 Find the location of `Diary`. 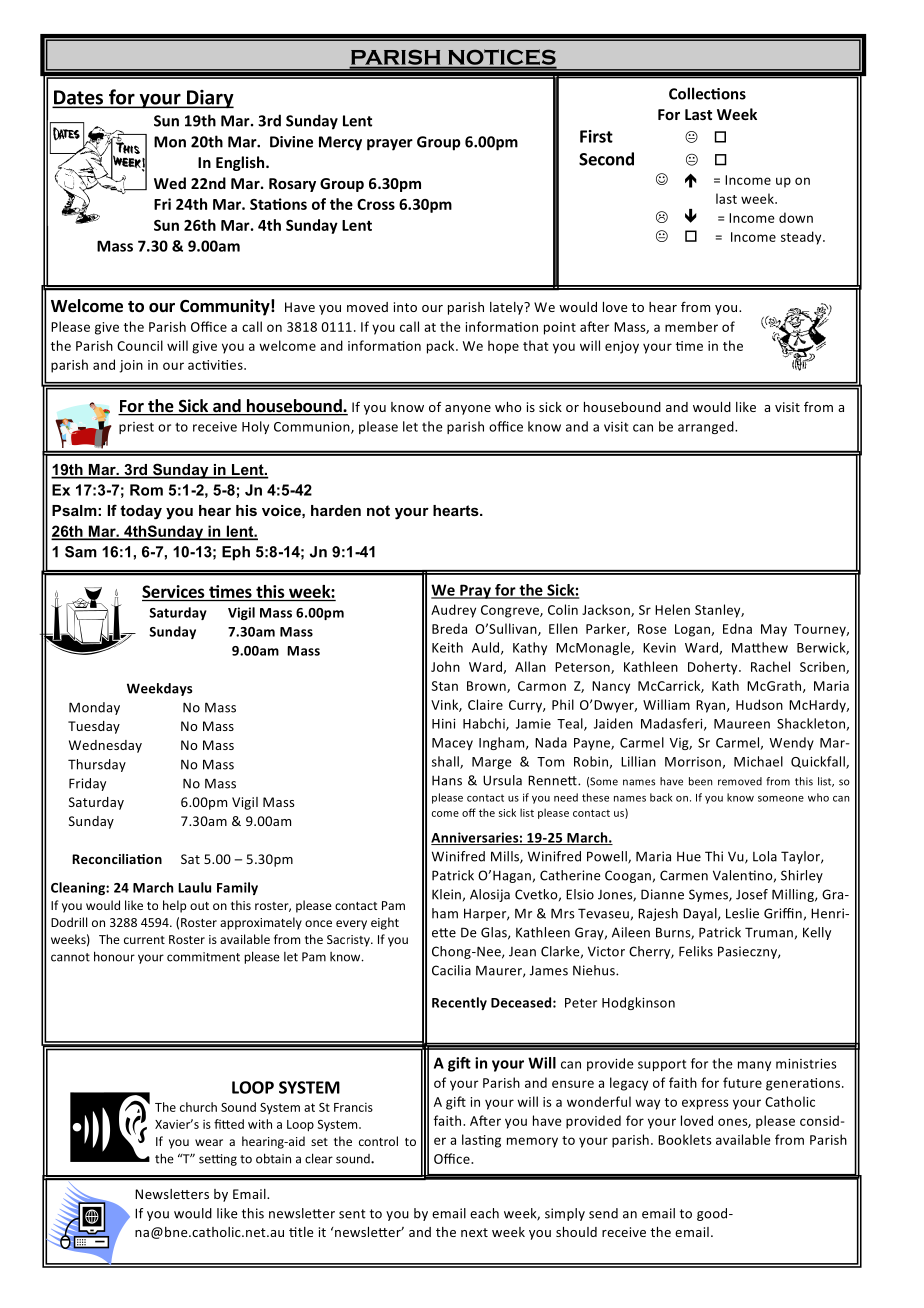

Diary is located at coordinates (209, 99).
